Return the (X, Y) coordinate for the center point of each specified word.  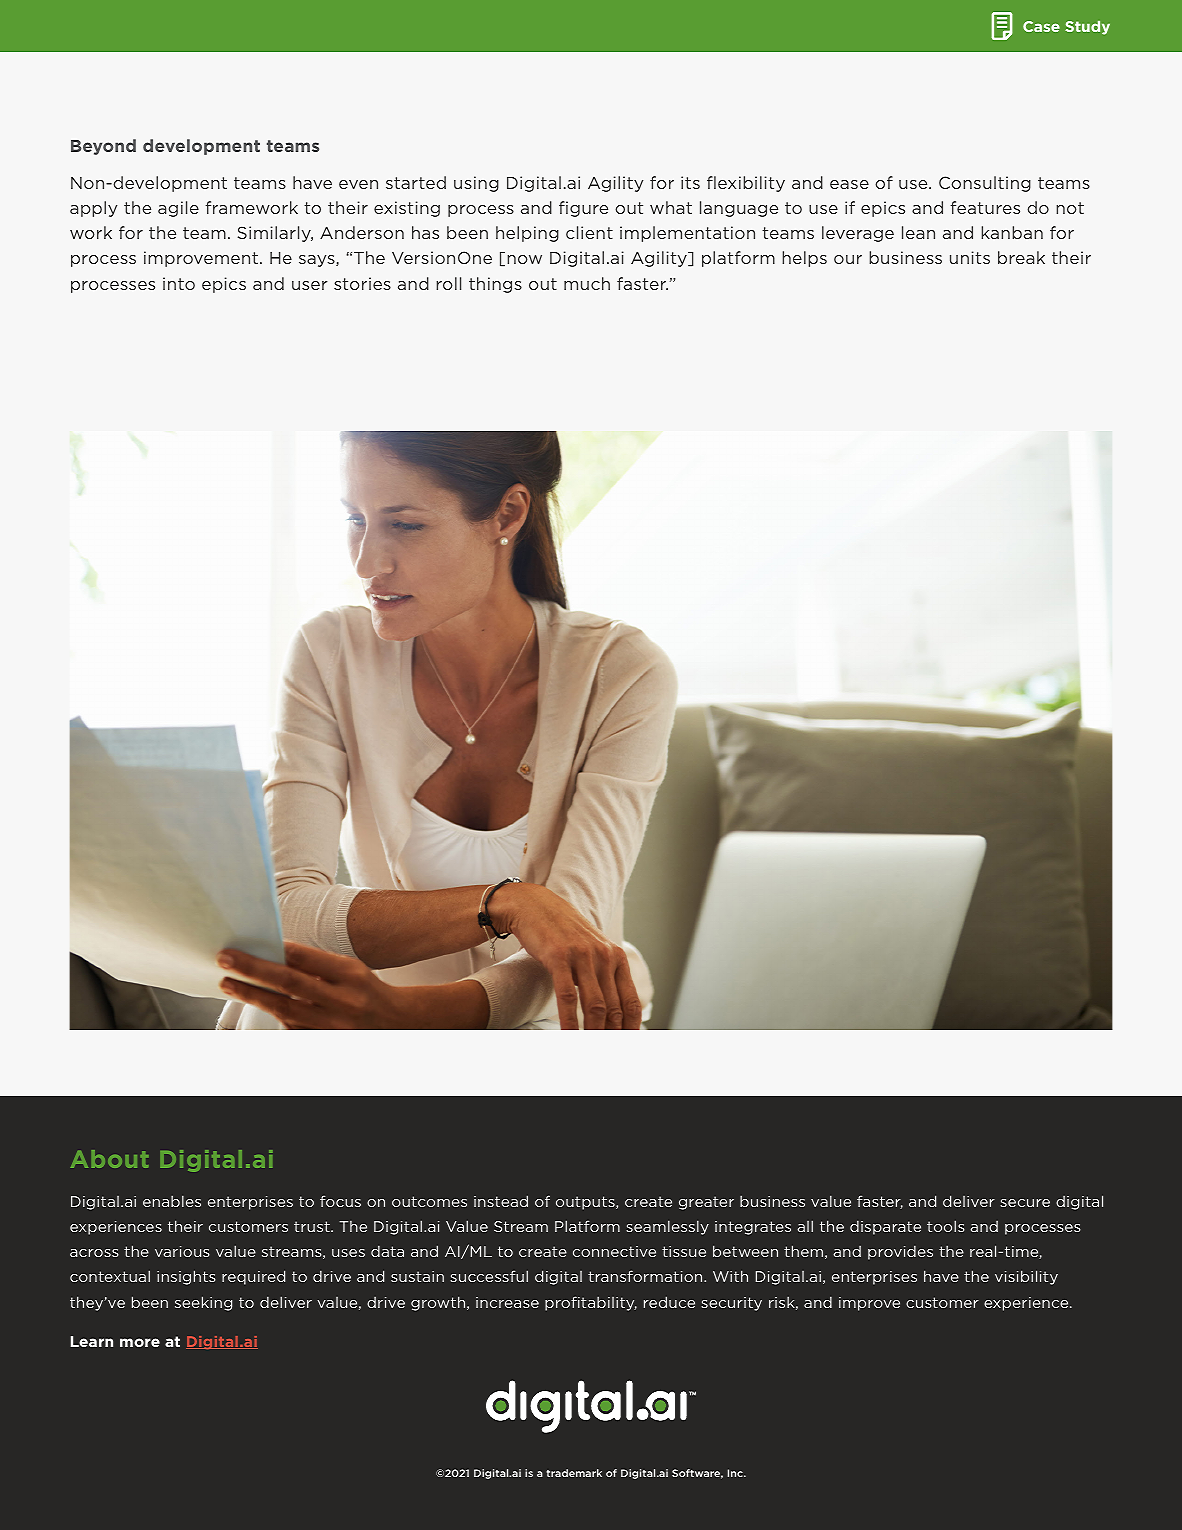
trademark (574, 1473)
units (970, 257)
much (587, 283)
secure (1025, 1203)
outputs (586, 1203)
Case (1041, 26)
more (140, 1342)
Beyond (103, 147)
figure (583, 209)
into (179, 283)
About (110, 1159)
